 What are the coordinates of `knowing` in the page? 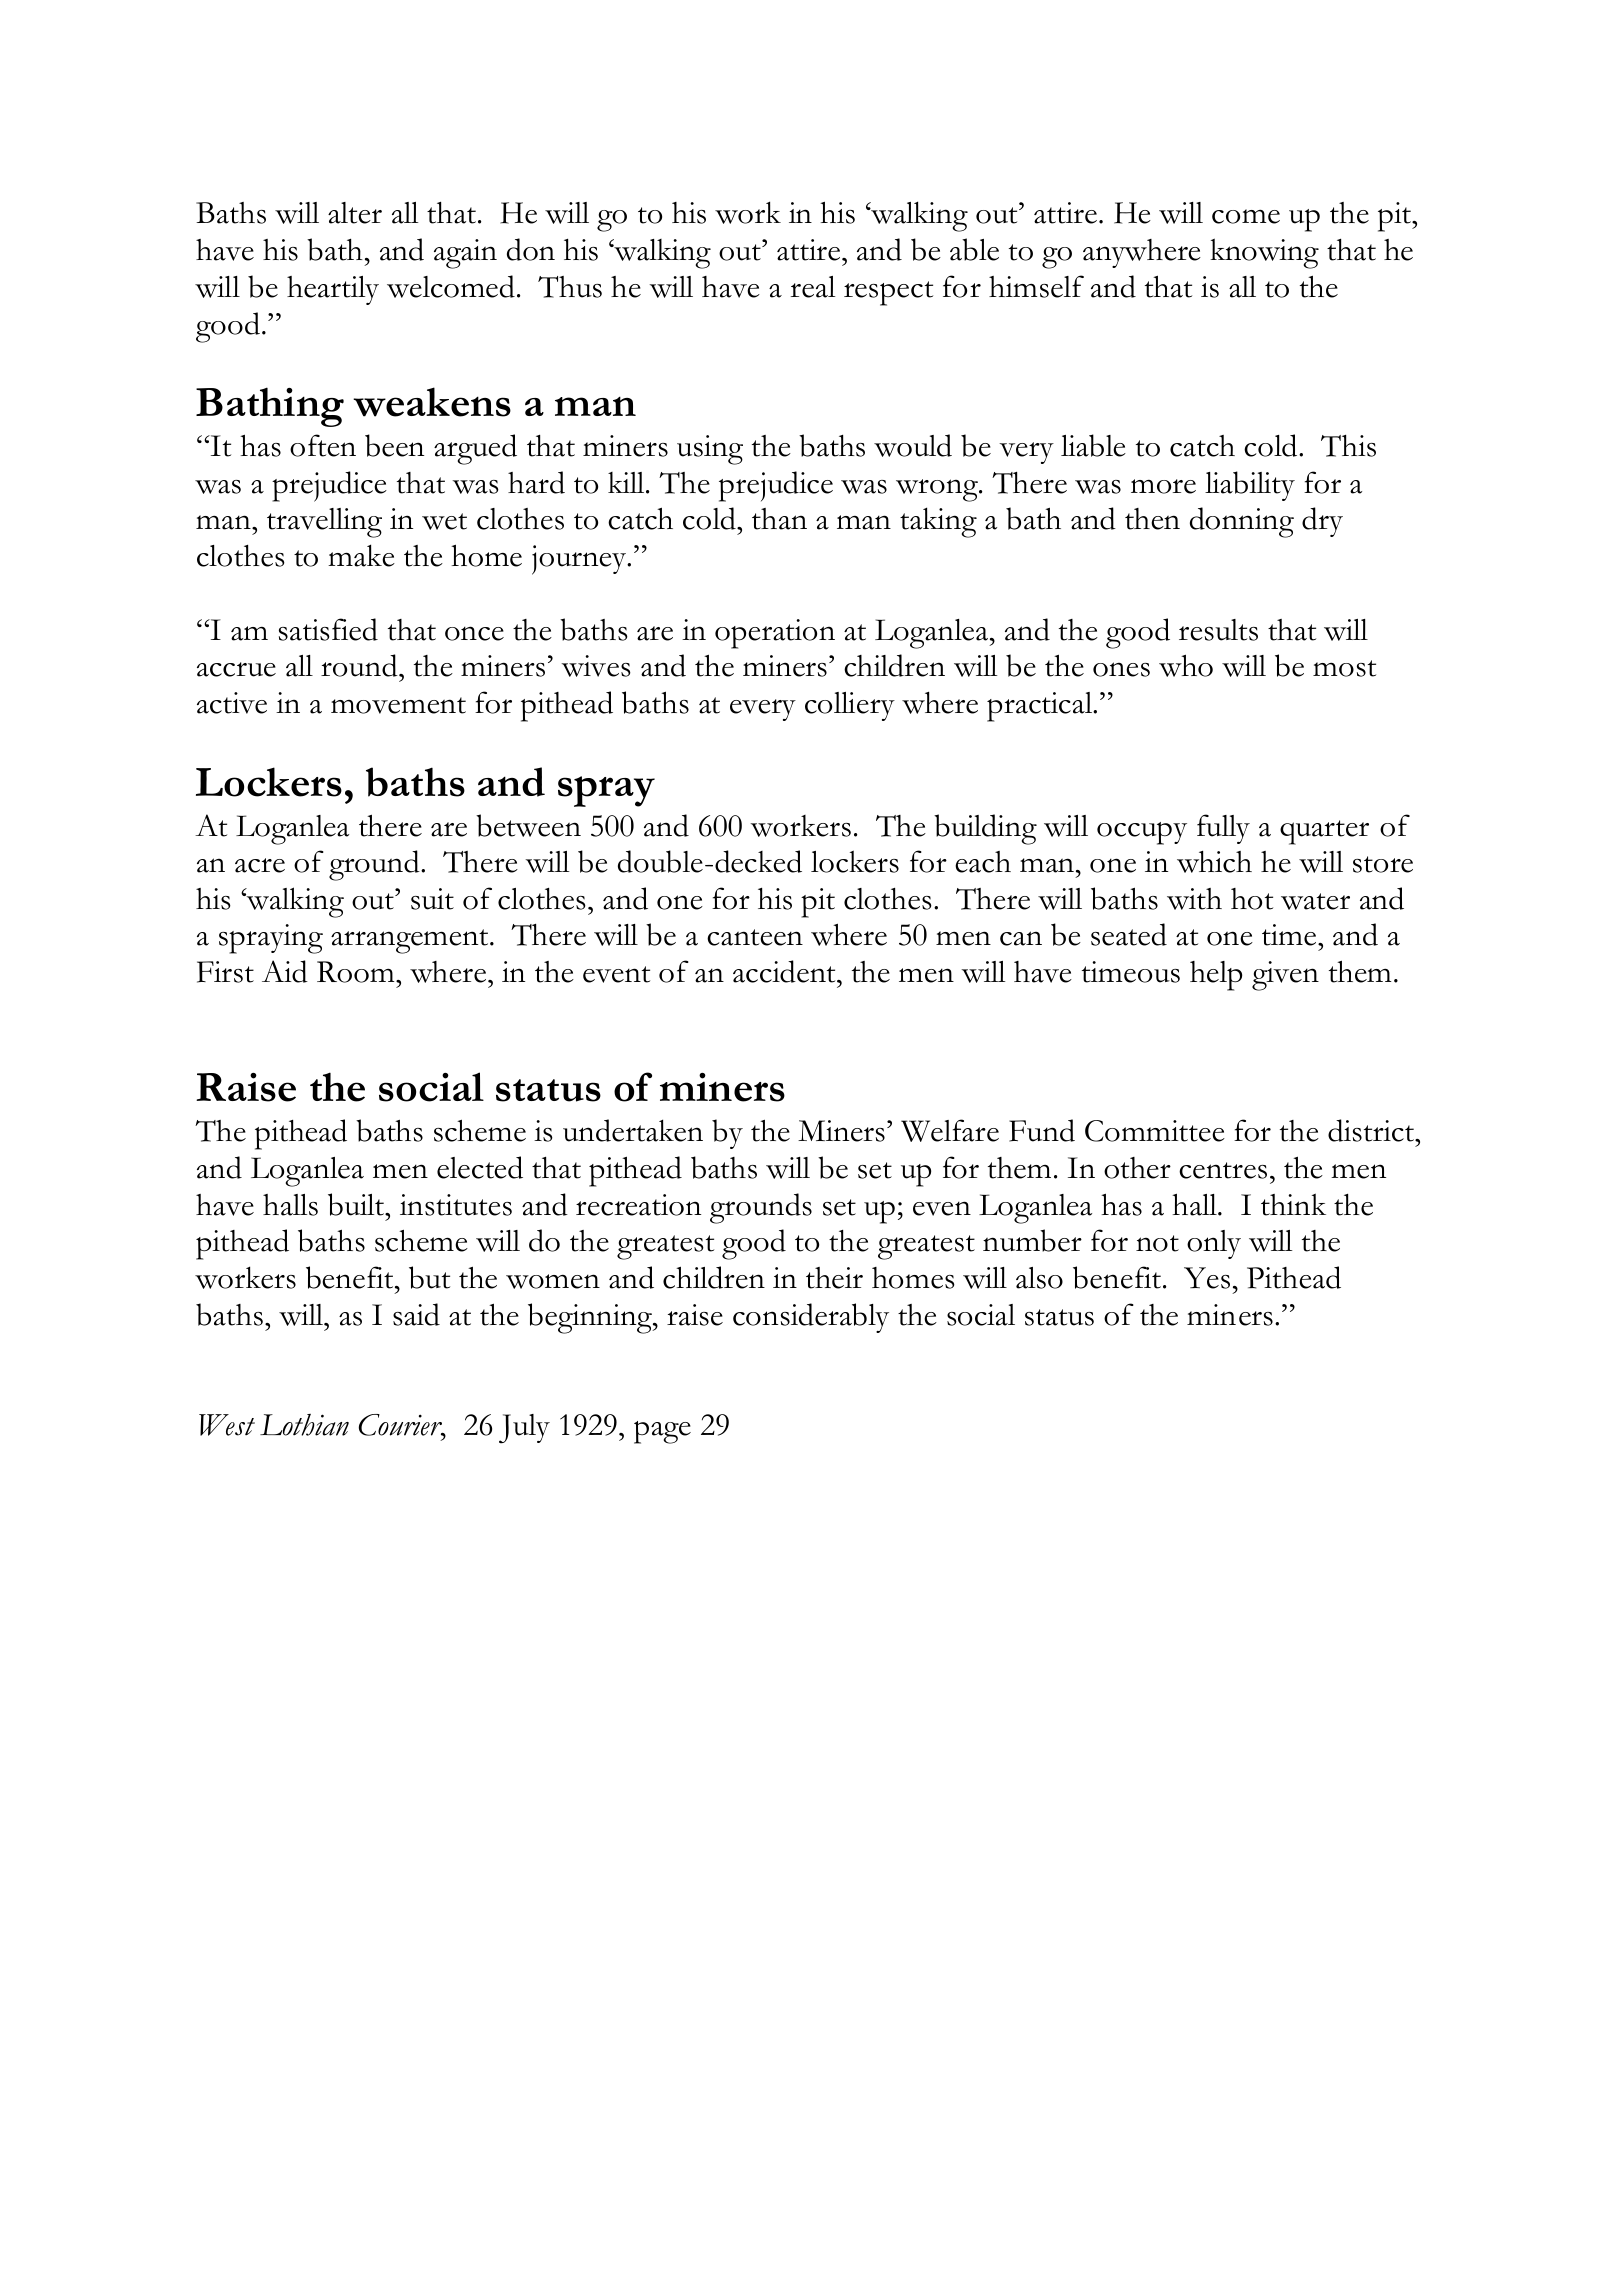 It's located at (1264, 253).
